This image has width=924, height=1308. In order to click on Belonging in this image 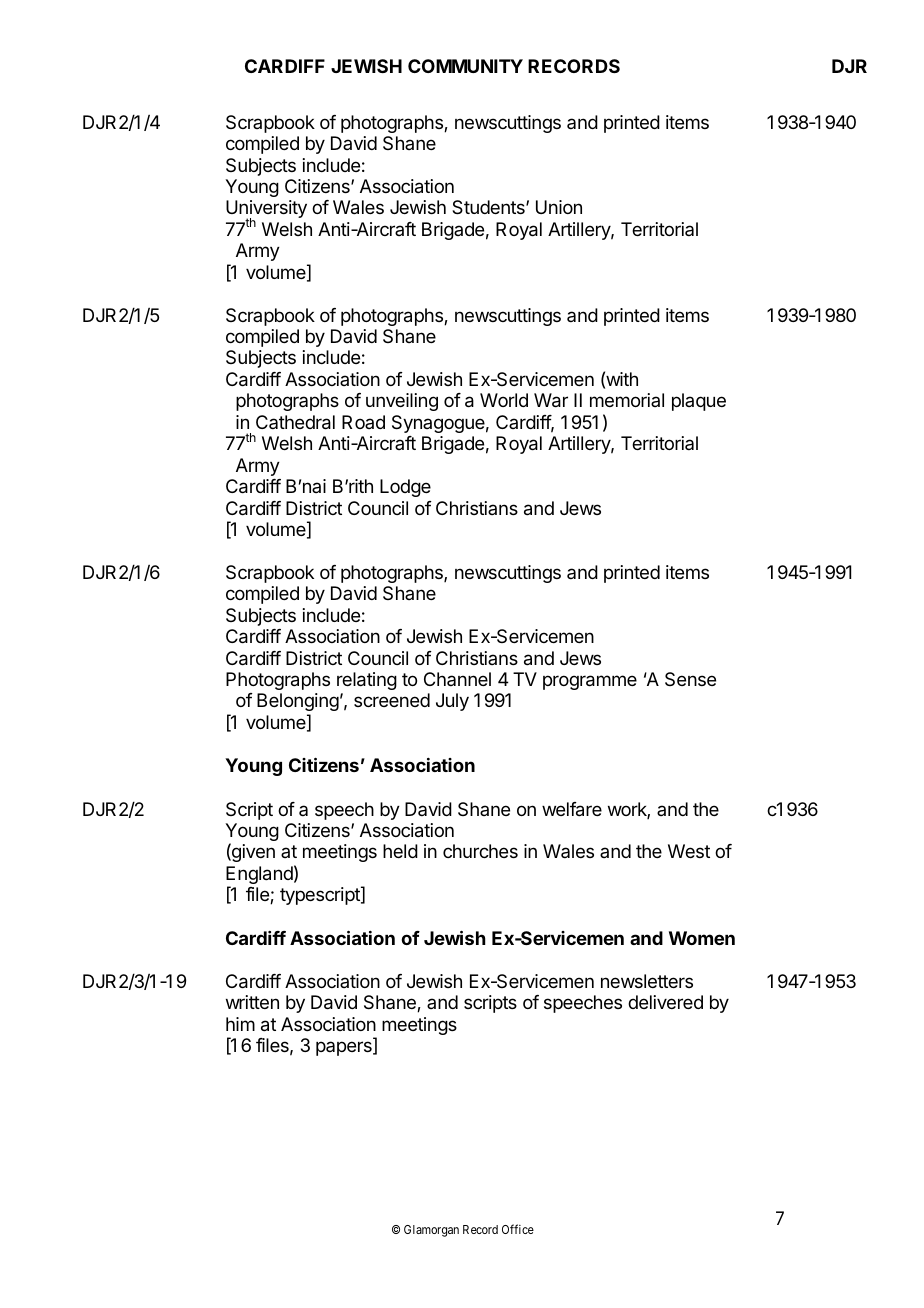, I will do `click(298, 704)`.
